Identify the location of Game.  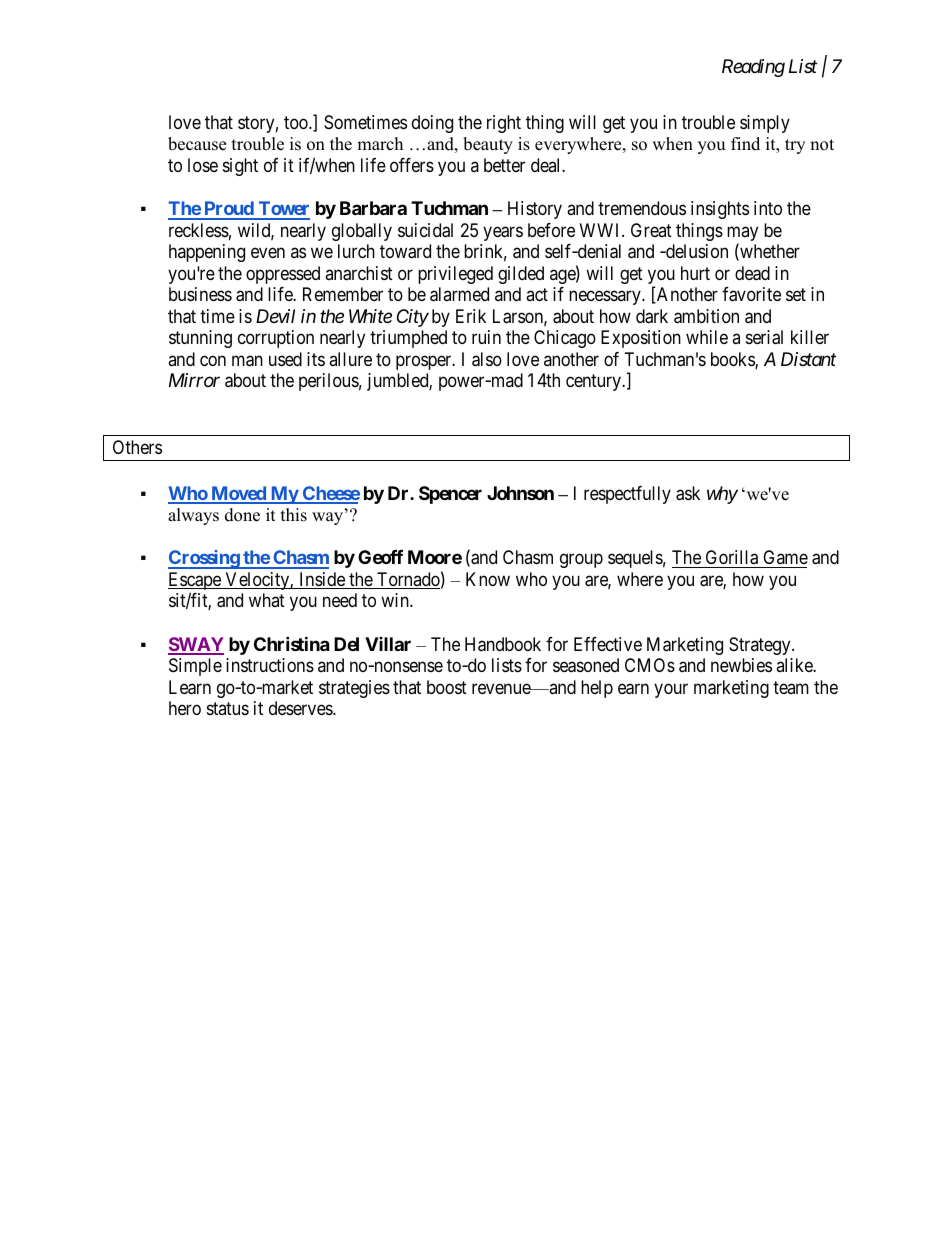
(784, 559).
